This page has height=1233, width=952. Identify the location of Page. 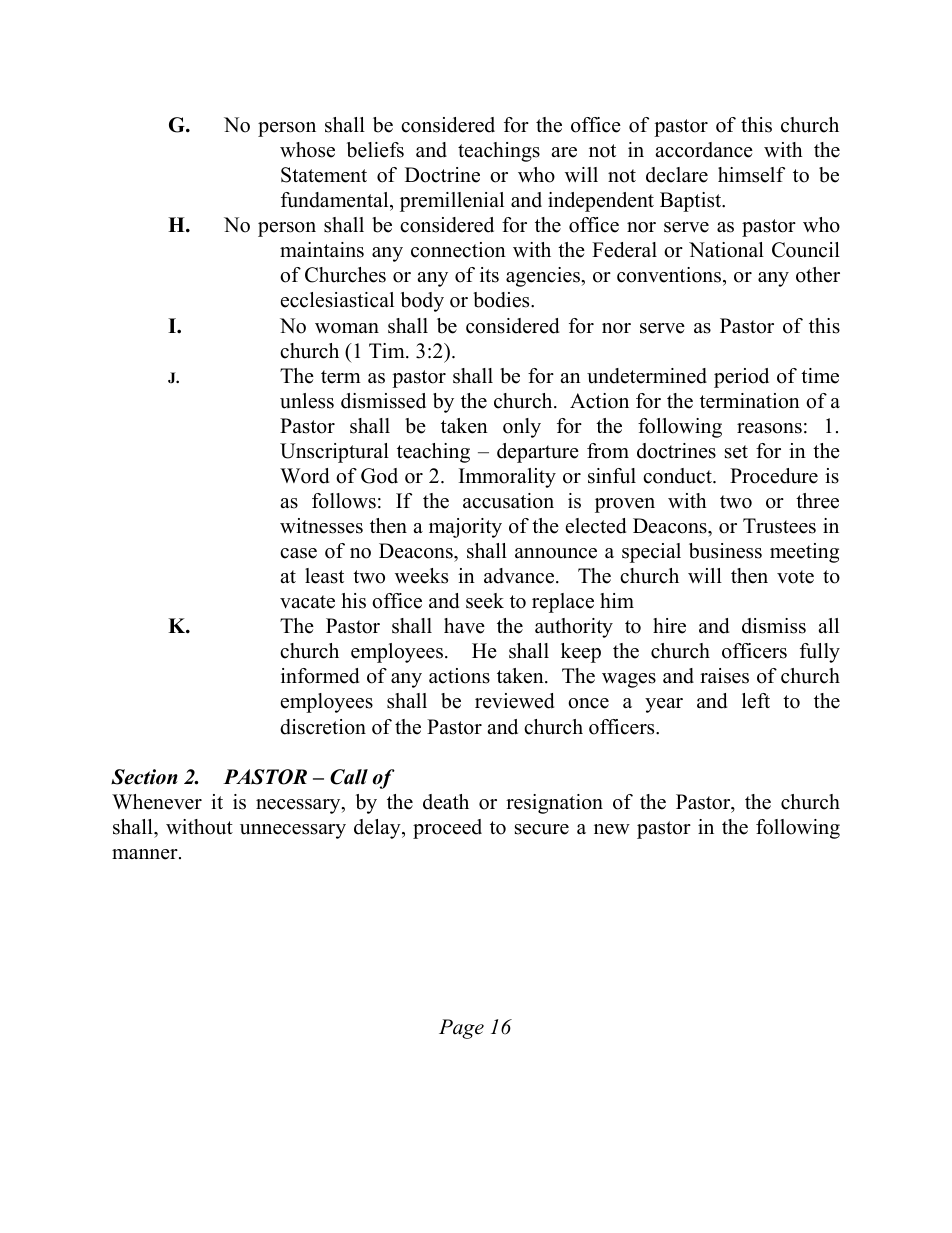
(461, 1029).
